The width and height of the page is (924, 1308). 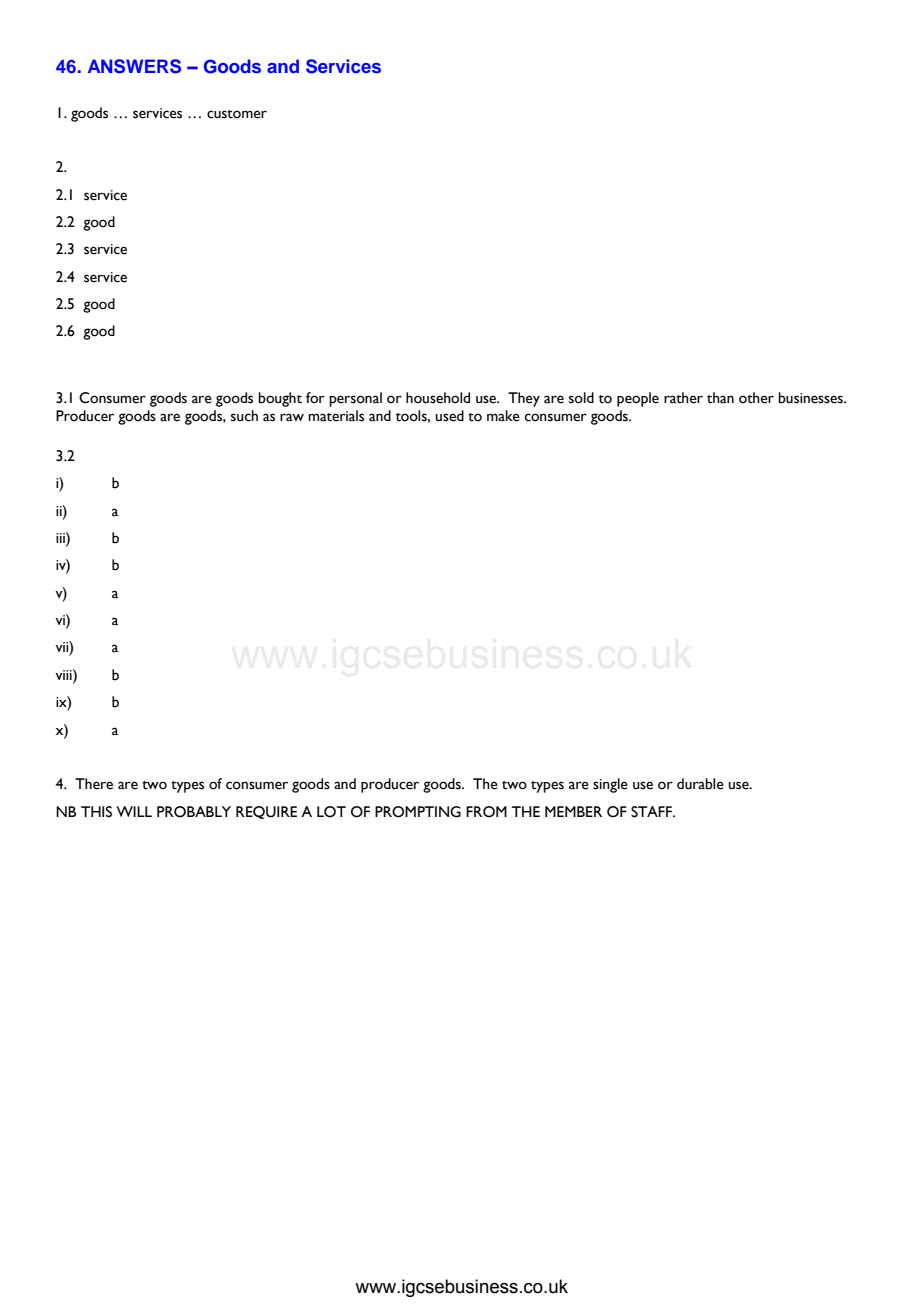 What do you see at coordinates (756, 398) in the page?
I see `other` at bounding box center [756, 398].
